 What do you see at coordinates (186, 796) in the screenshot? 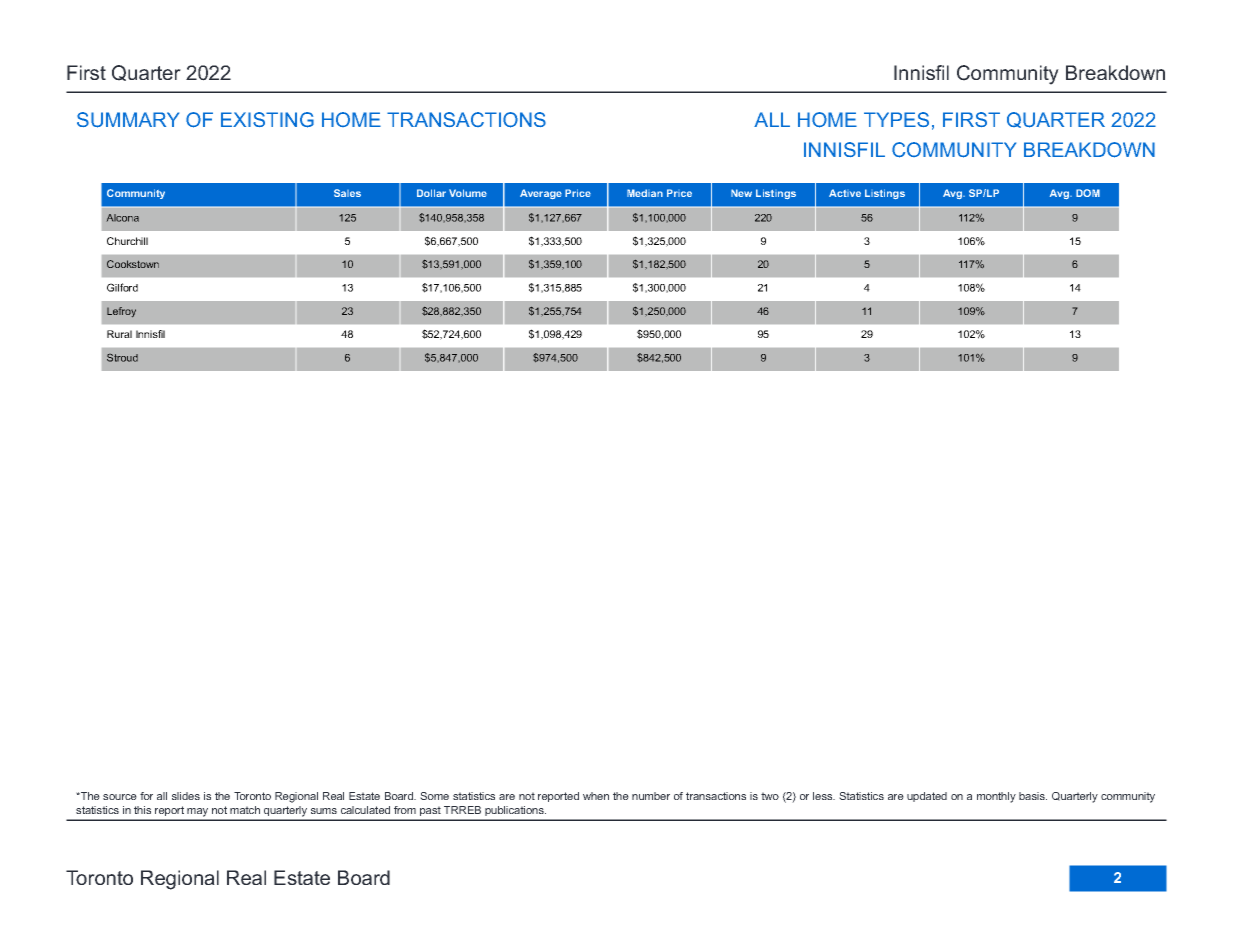
I see `slides` at bounding box center [186, 796].
